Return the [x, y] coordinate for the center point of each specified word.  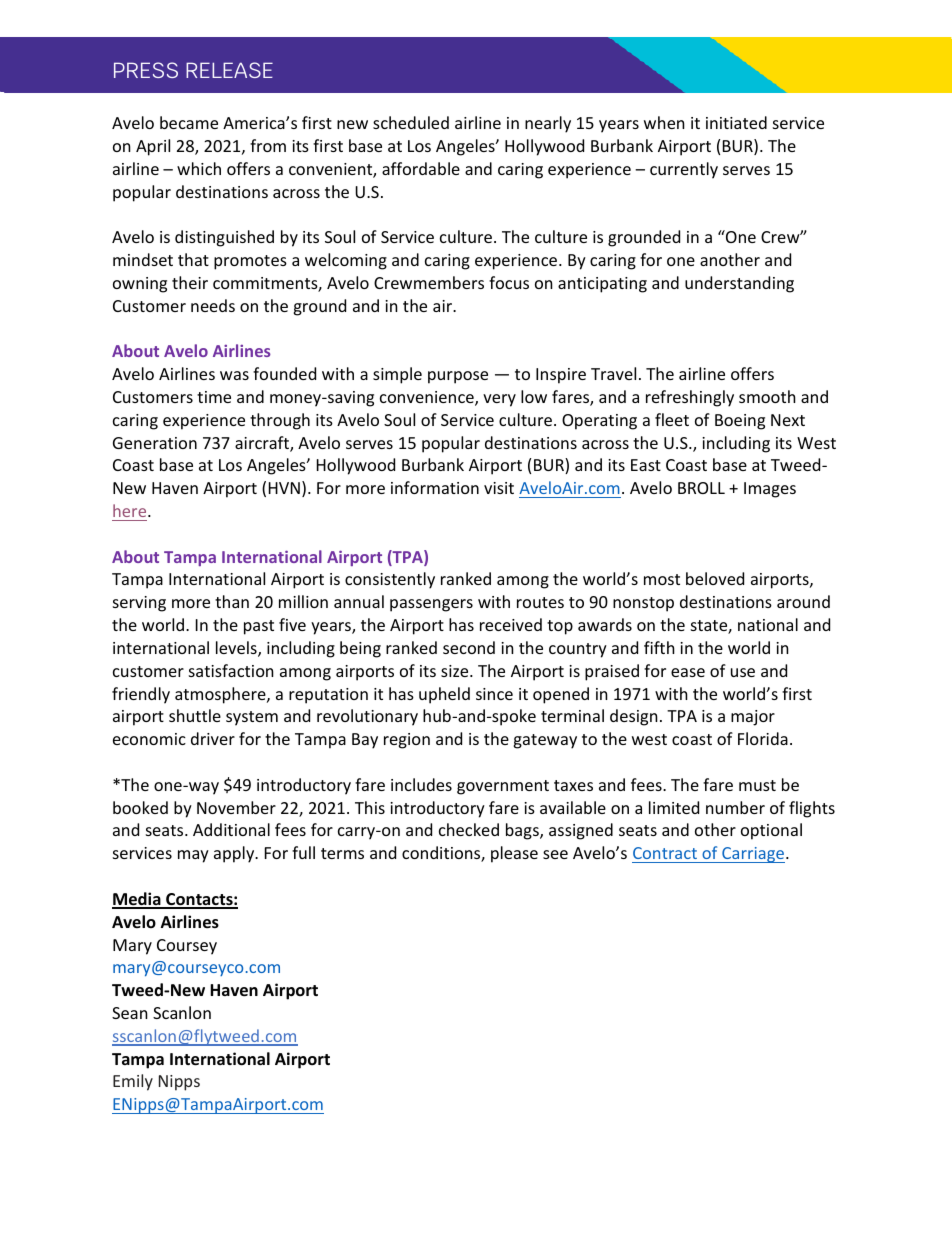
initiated [736, 122]
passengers [431, 605]
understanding [739, 284]
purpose [458, 377]
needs [213, 305]
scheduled [411, 122]
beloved [715, 578]
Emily [133, 1082]
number [735, 807]
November [236, 807]
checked [469, 829]
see [555, 854]
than [232, 601]
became [189, 122]
